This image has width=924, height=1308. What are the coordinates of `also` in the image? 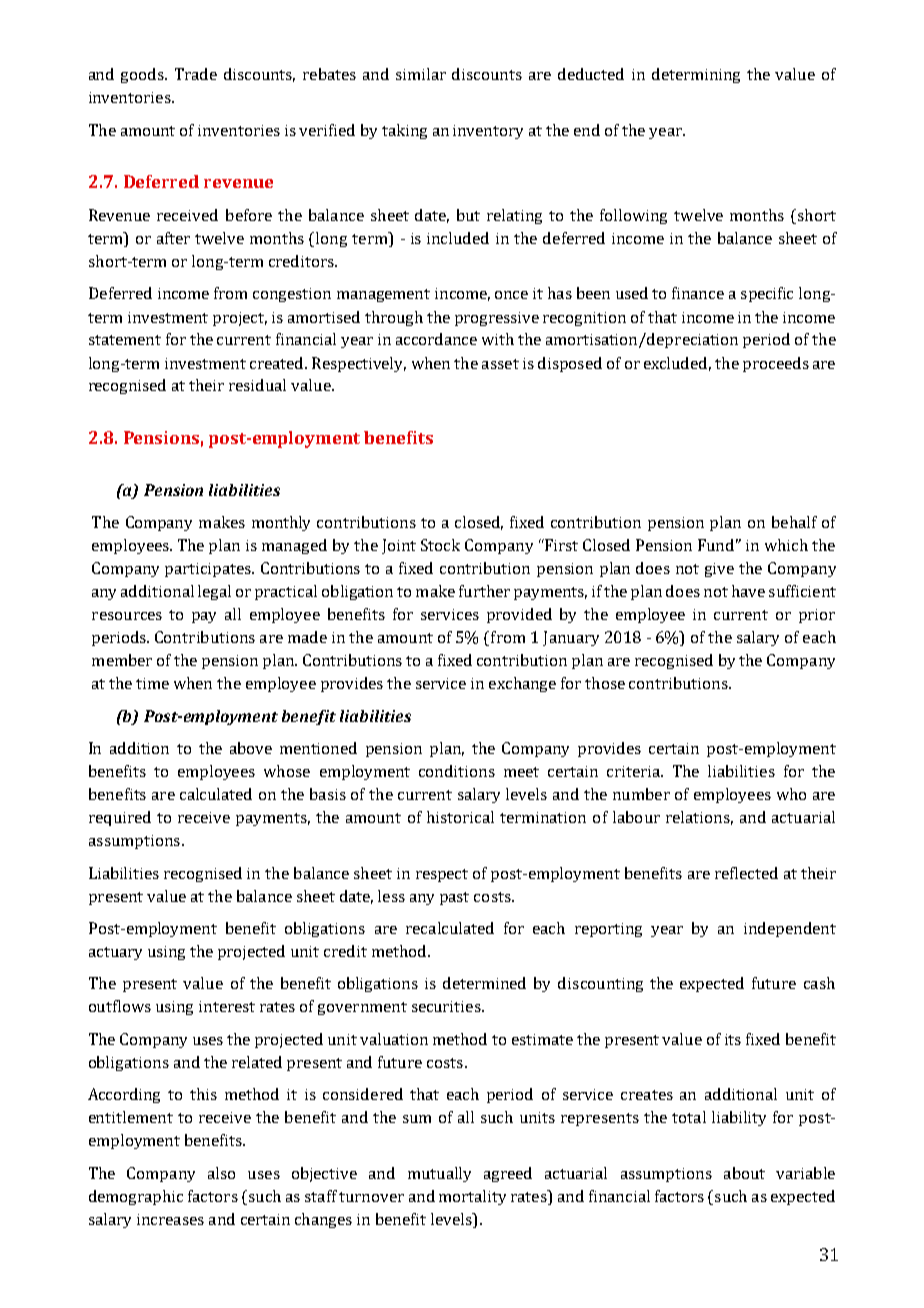 It's located at (221, 1173).
